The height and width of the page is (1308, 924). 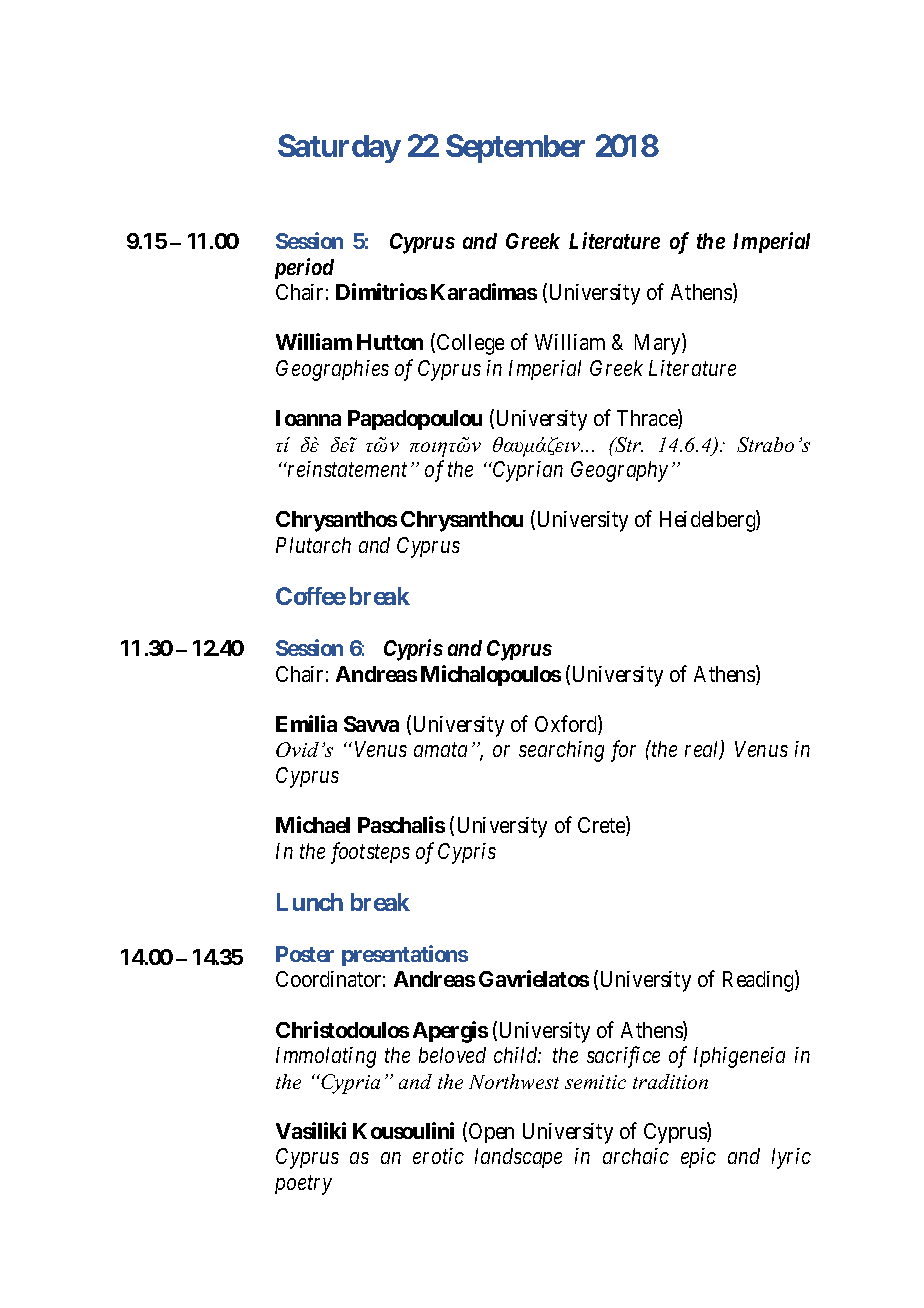 What do you see at coordinates (670, 1081) in the page?
I see `tradition` at bounding box center [670, 1081].
